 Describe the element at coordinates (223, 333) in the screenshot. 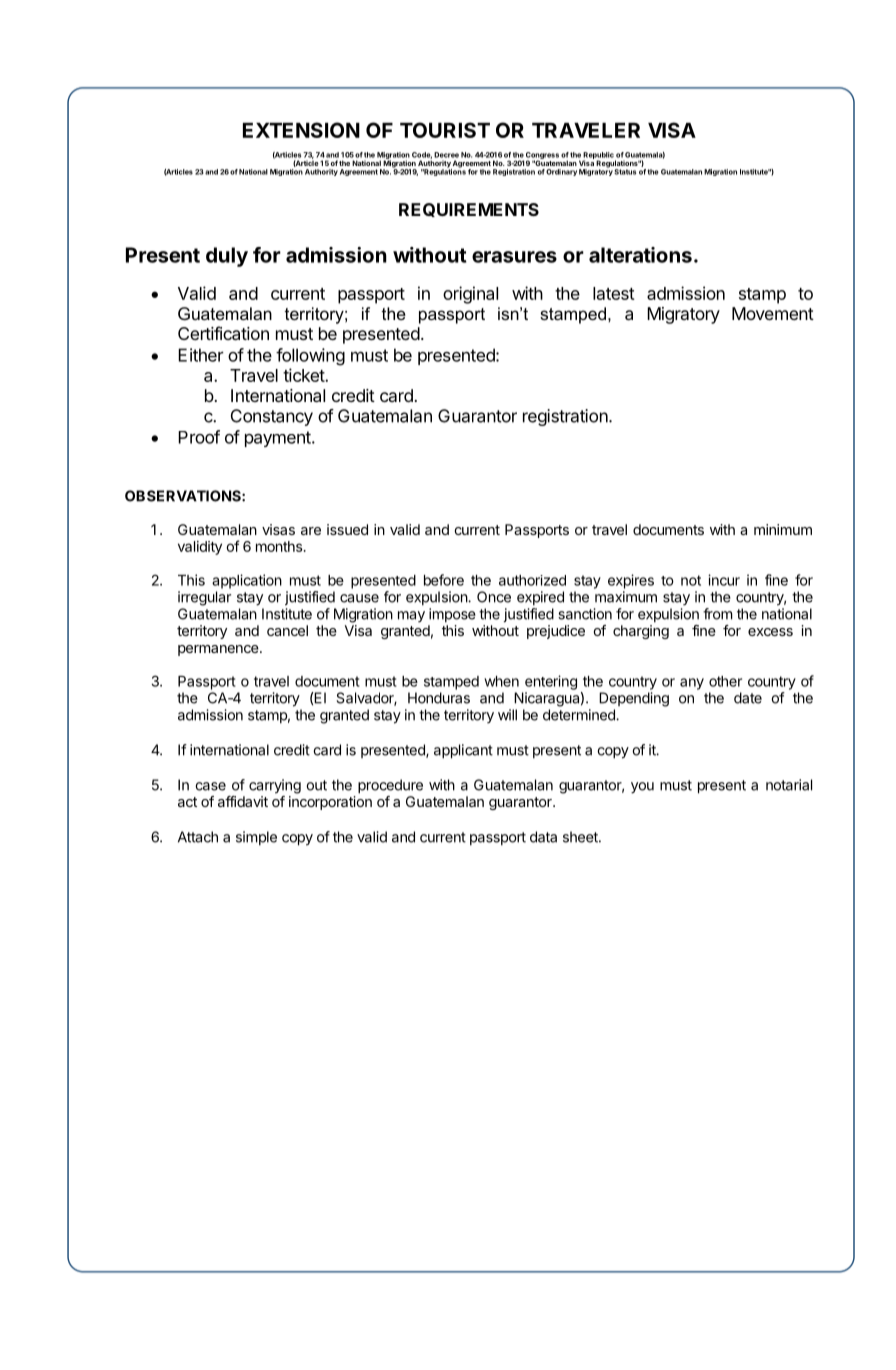

I see `Certification` at that location.
